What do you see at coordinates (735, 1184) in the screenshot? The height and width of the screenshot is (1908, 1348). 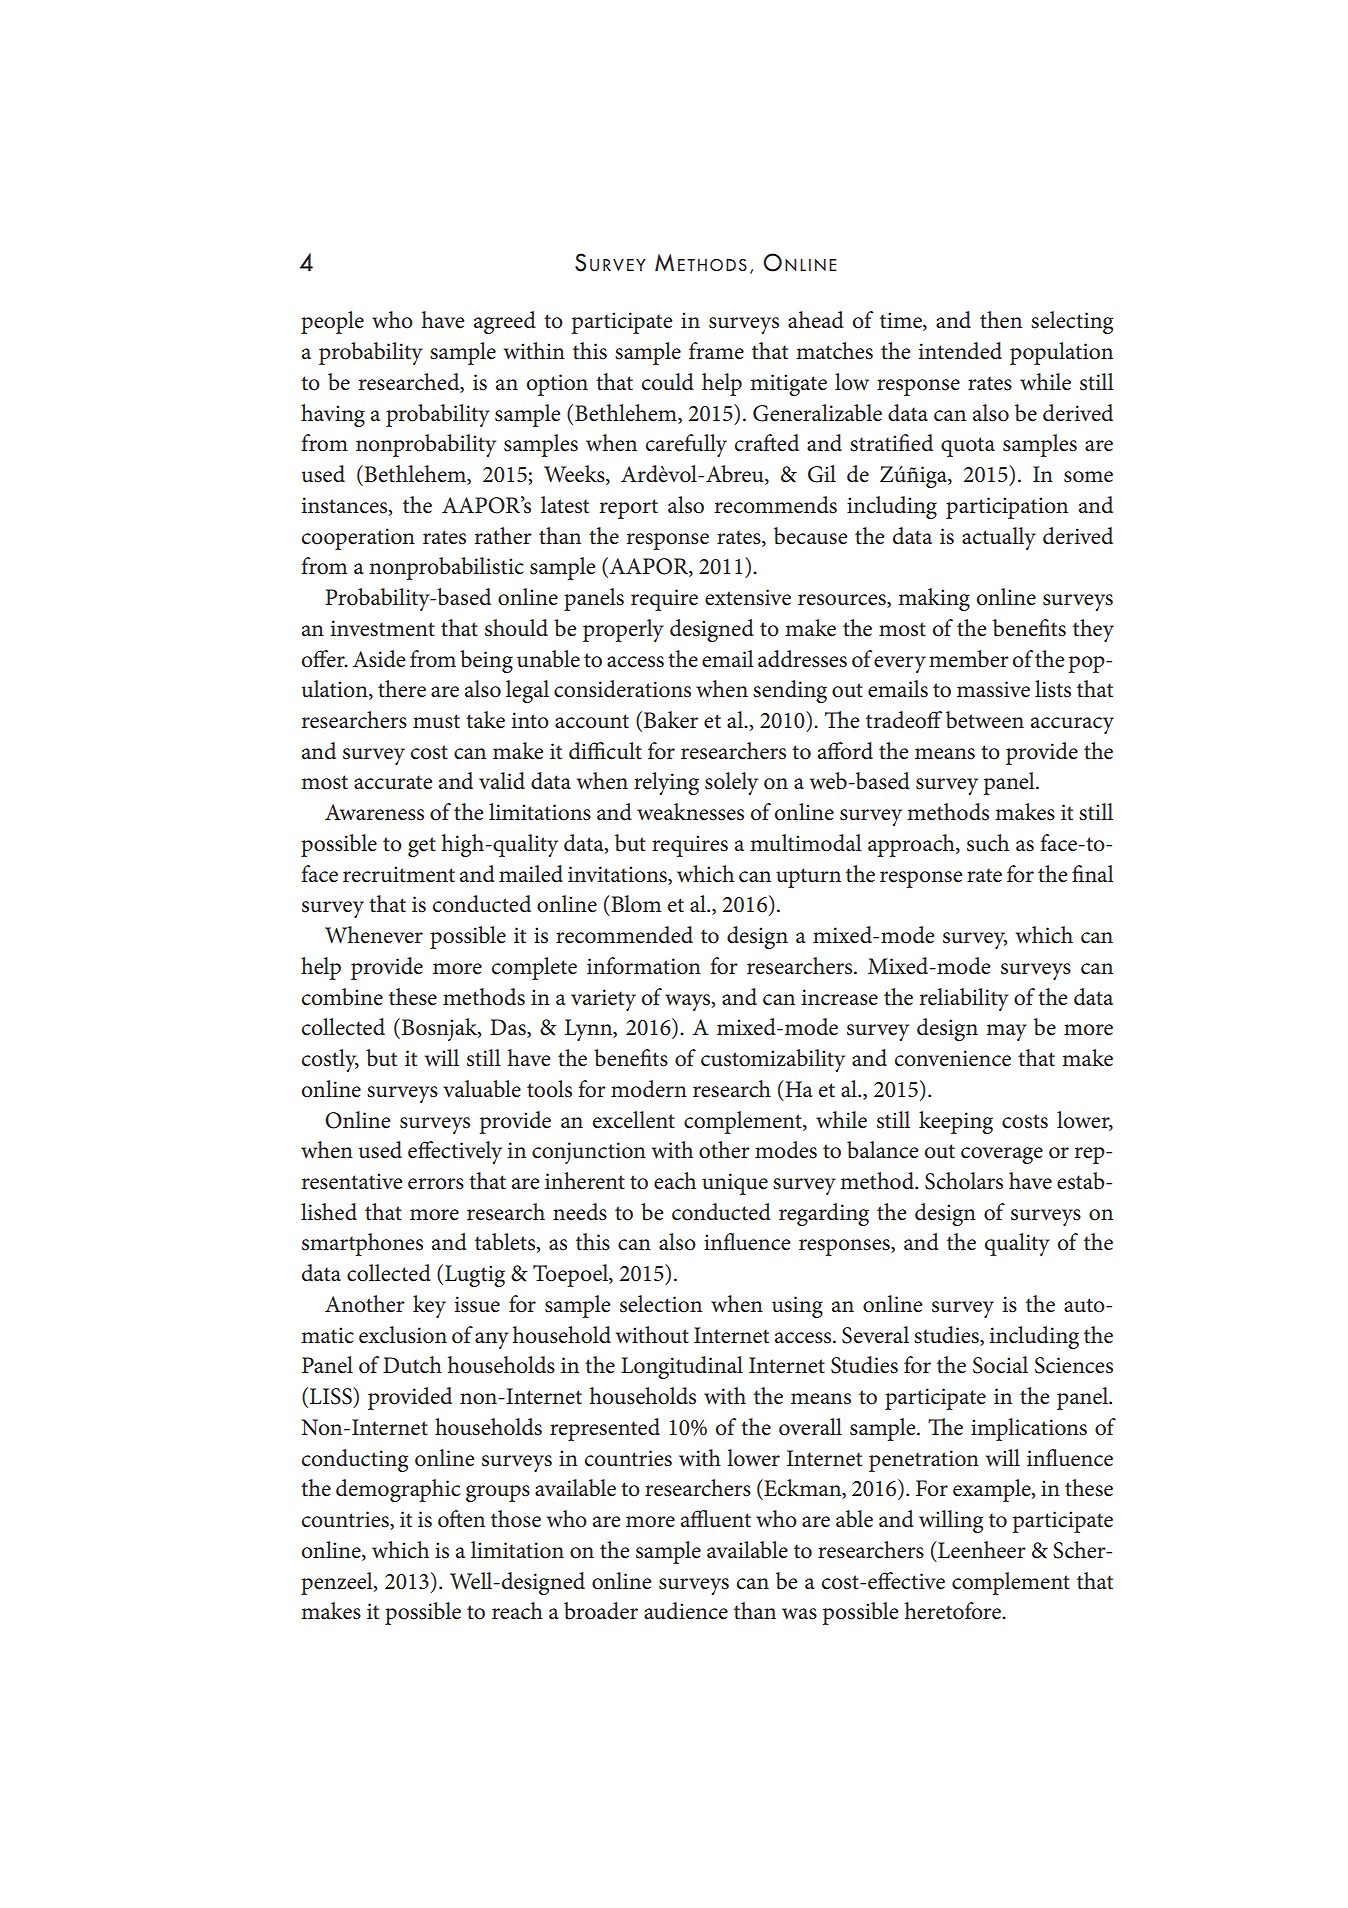 I see `unique` at bounding box center [735, 1184].
